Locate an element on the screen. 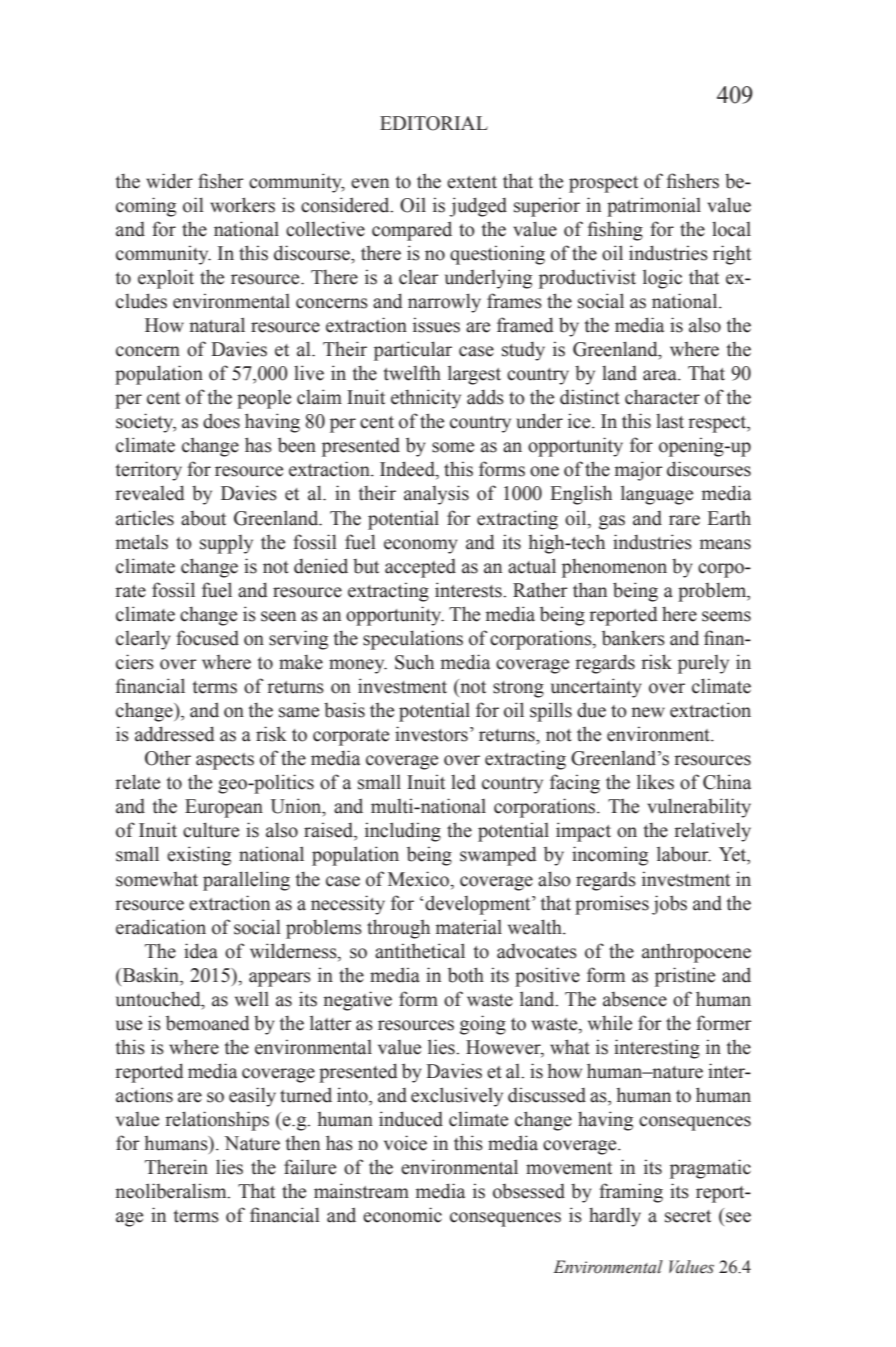  economic is located at coordinates (402, 1215).
